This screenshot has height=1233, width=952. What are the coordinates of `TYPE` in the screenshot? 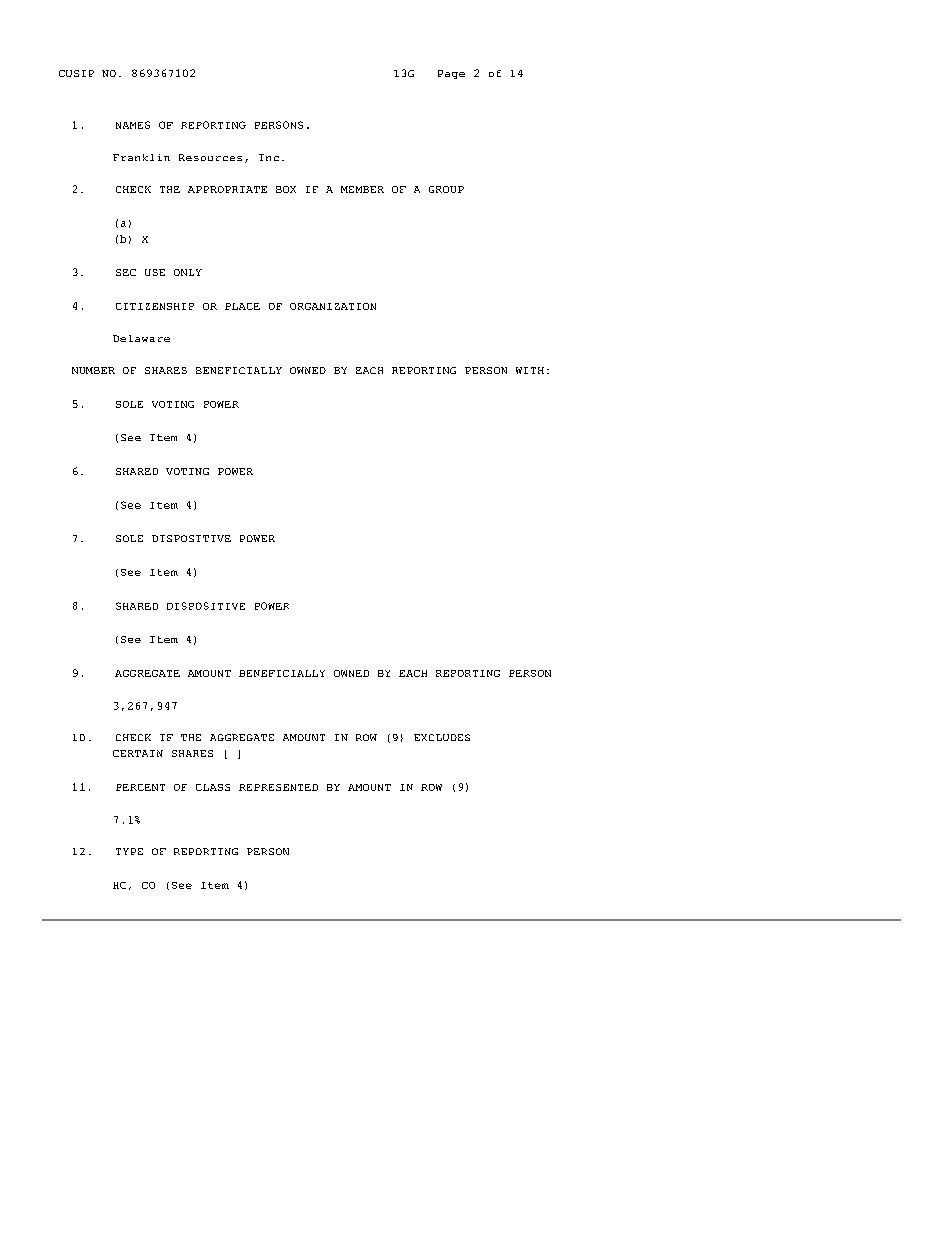 It's located at (129, 851).
